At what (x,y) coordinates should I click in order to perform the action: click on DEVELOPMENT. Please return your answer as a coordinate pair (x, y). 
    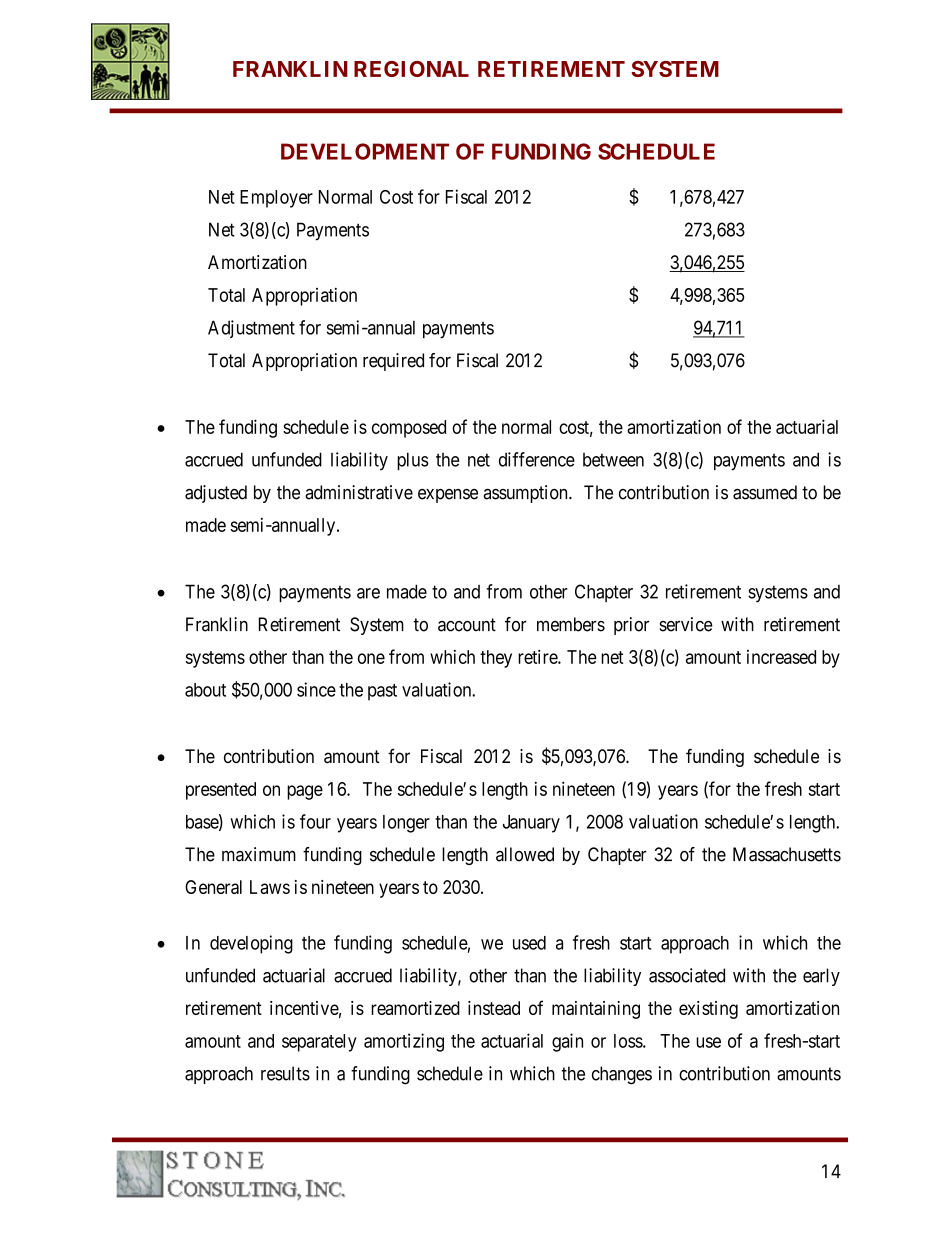
    Looking at the image, I should click on (365, 151).
